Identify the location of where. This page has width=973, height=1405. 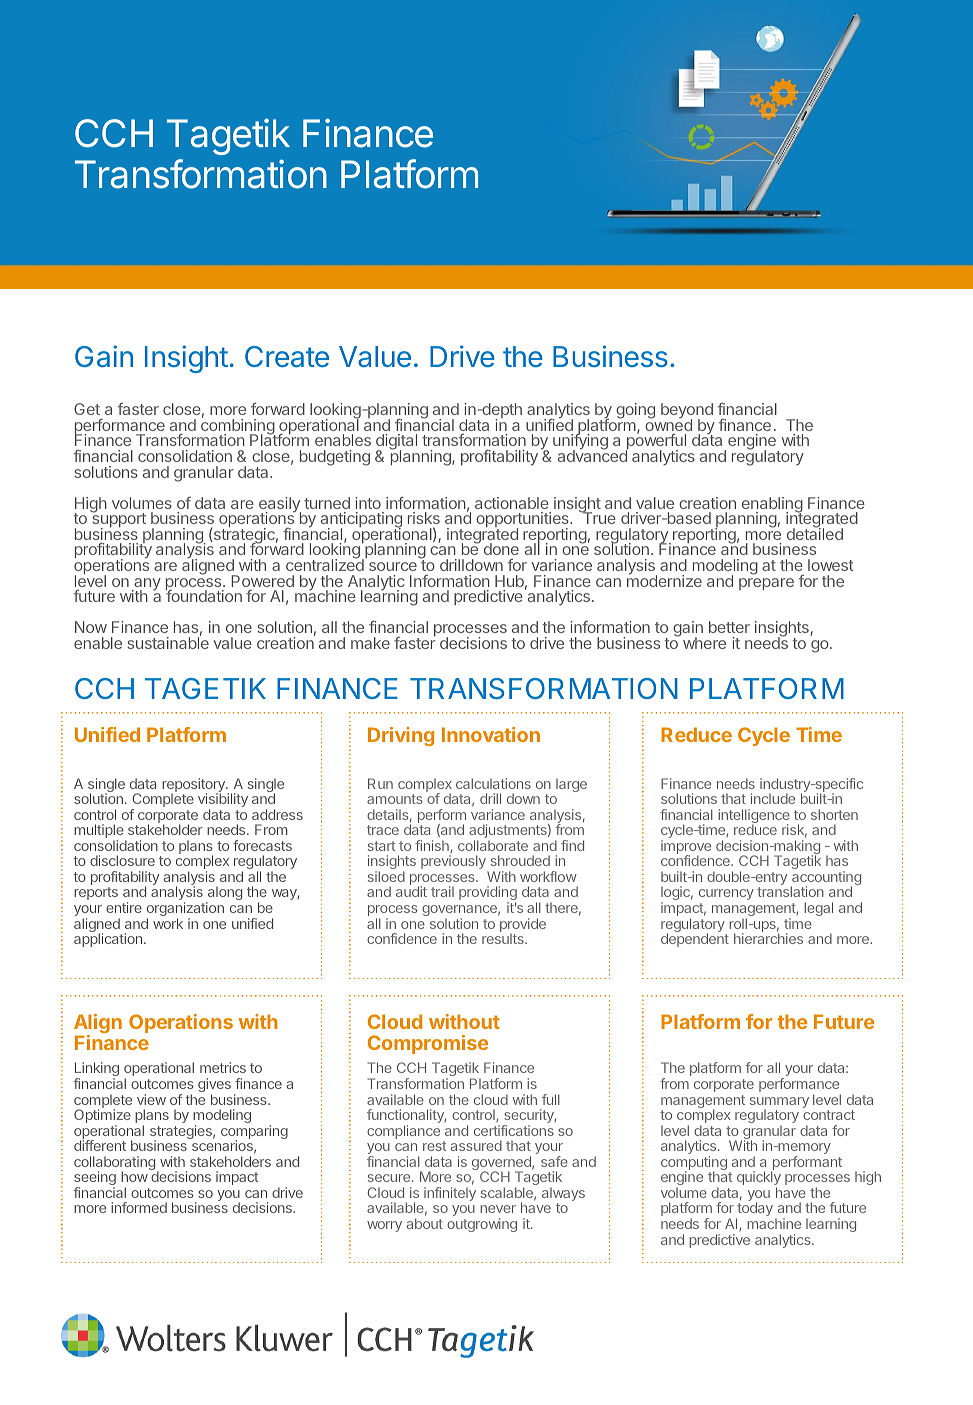
(703, 642).
